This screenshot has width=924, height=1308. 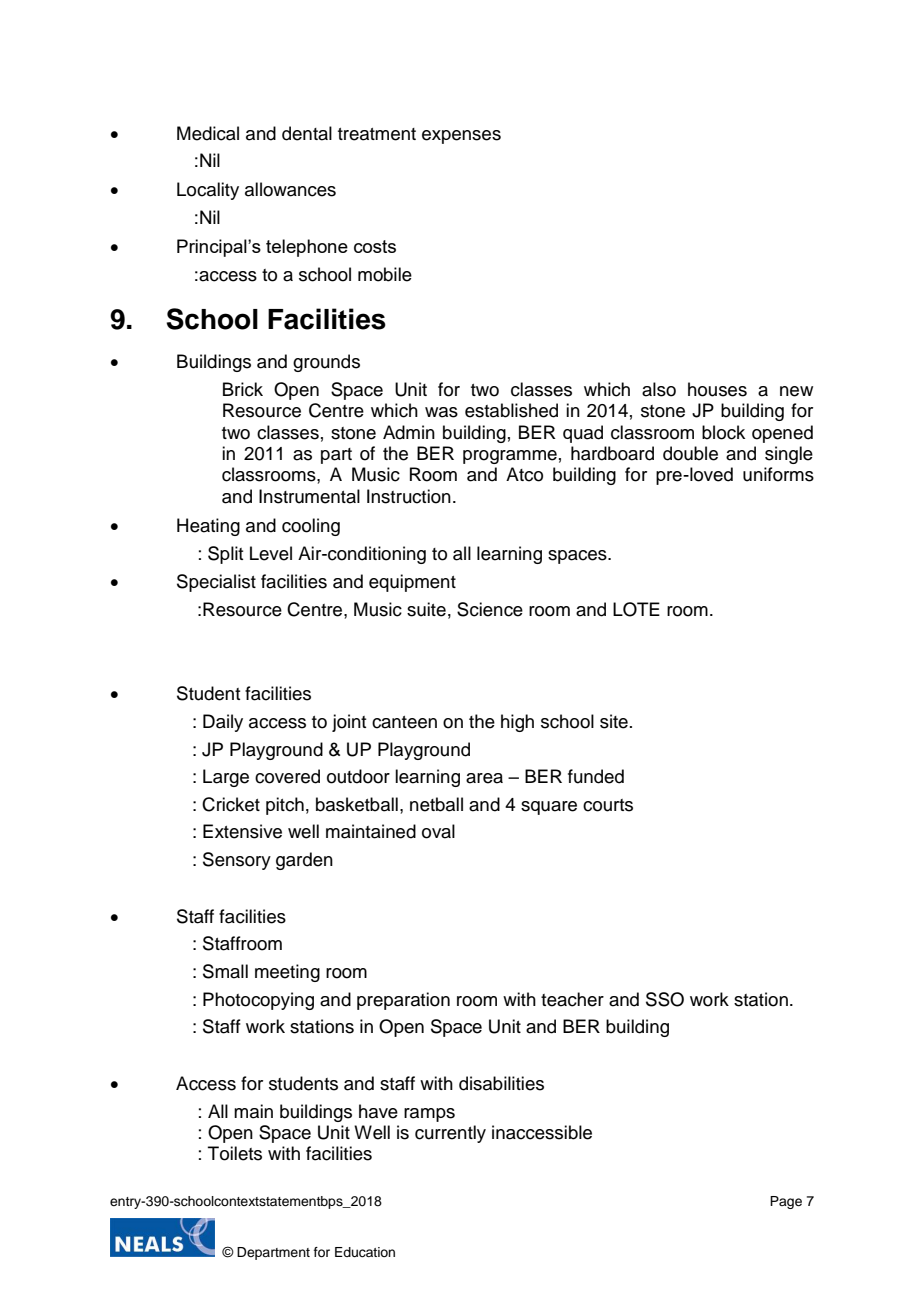 I want to click on uniforms, so click(x=778, y=474).
